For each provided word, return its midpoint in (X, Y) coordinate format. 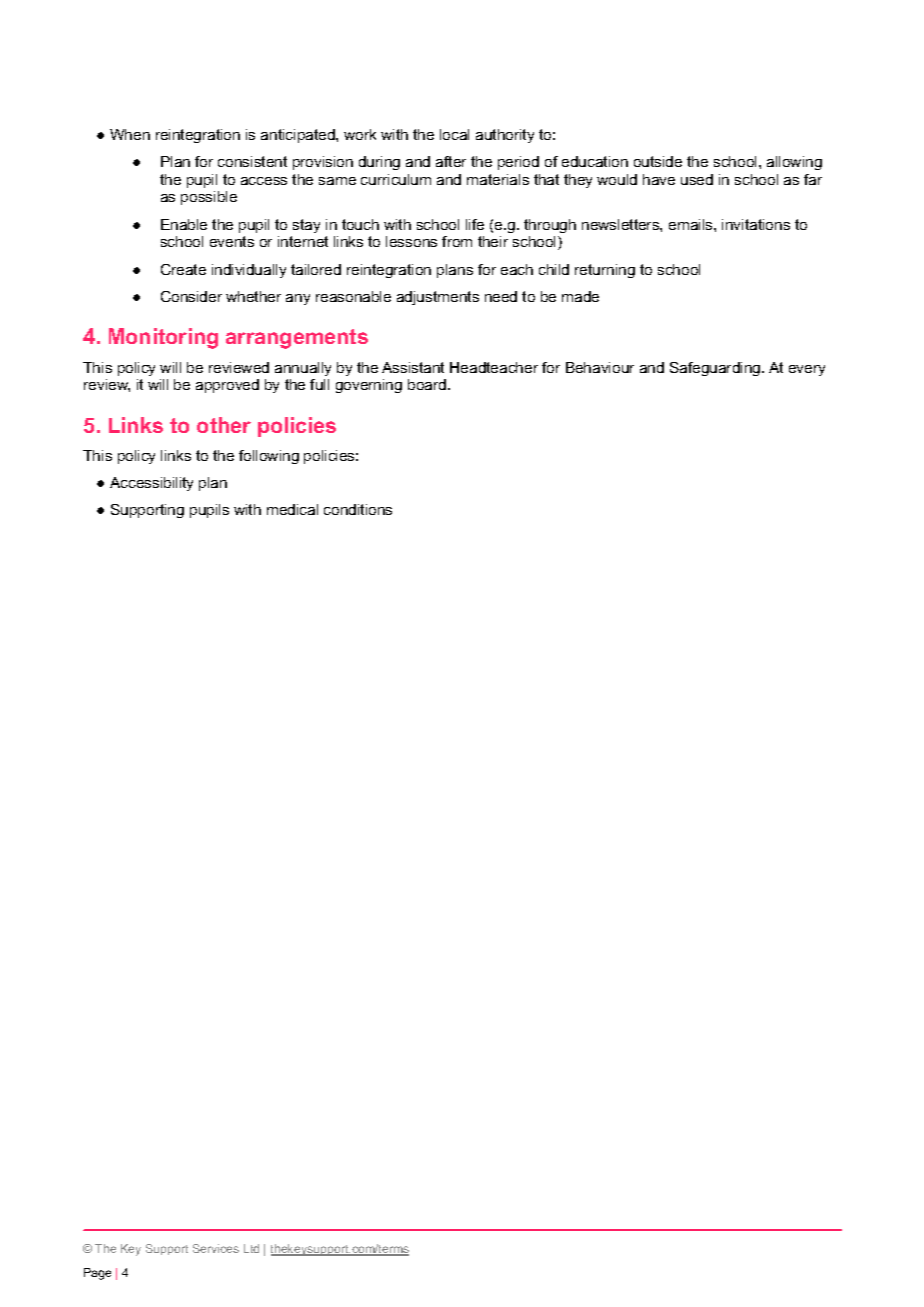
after (451, 161)
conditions (358, 509)
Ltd (251, 1248)
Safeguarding (716, 369)
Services (216, 1248)
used (697, 179)
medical (292, 509)
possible (209, 198)
